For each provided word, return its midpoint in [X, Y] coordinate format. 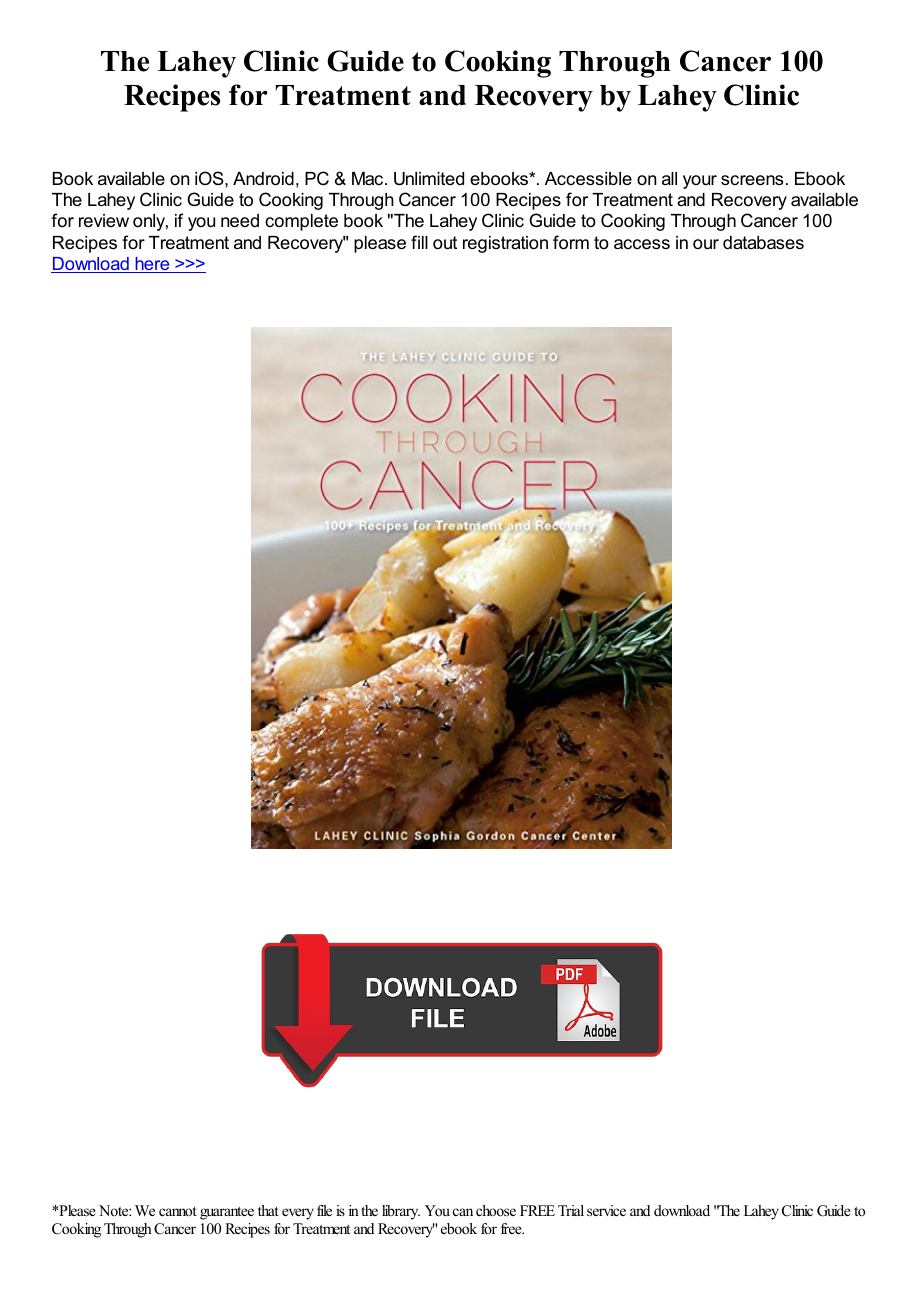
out [445, 243]
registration [505, 244]
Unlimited [429, 179]
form [571, 242]
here [152, 265]
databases [763, 243]
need [240, 221]
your [700, 182]
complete [301, 222]
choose [496, 1210]
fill [419, 242]
